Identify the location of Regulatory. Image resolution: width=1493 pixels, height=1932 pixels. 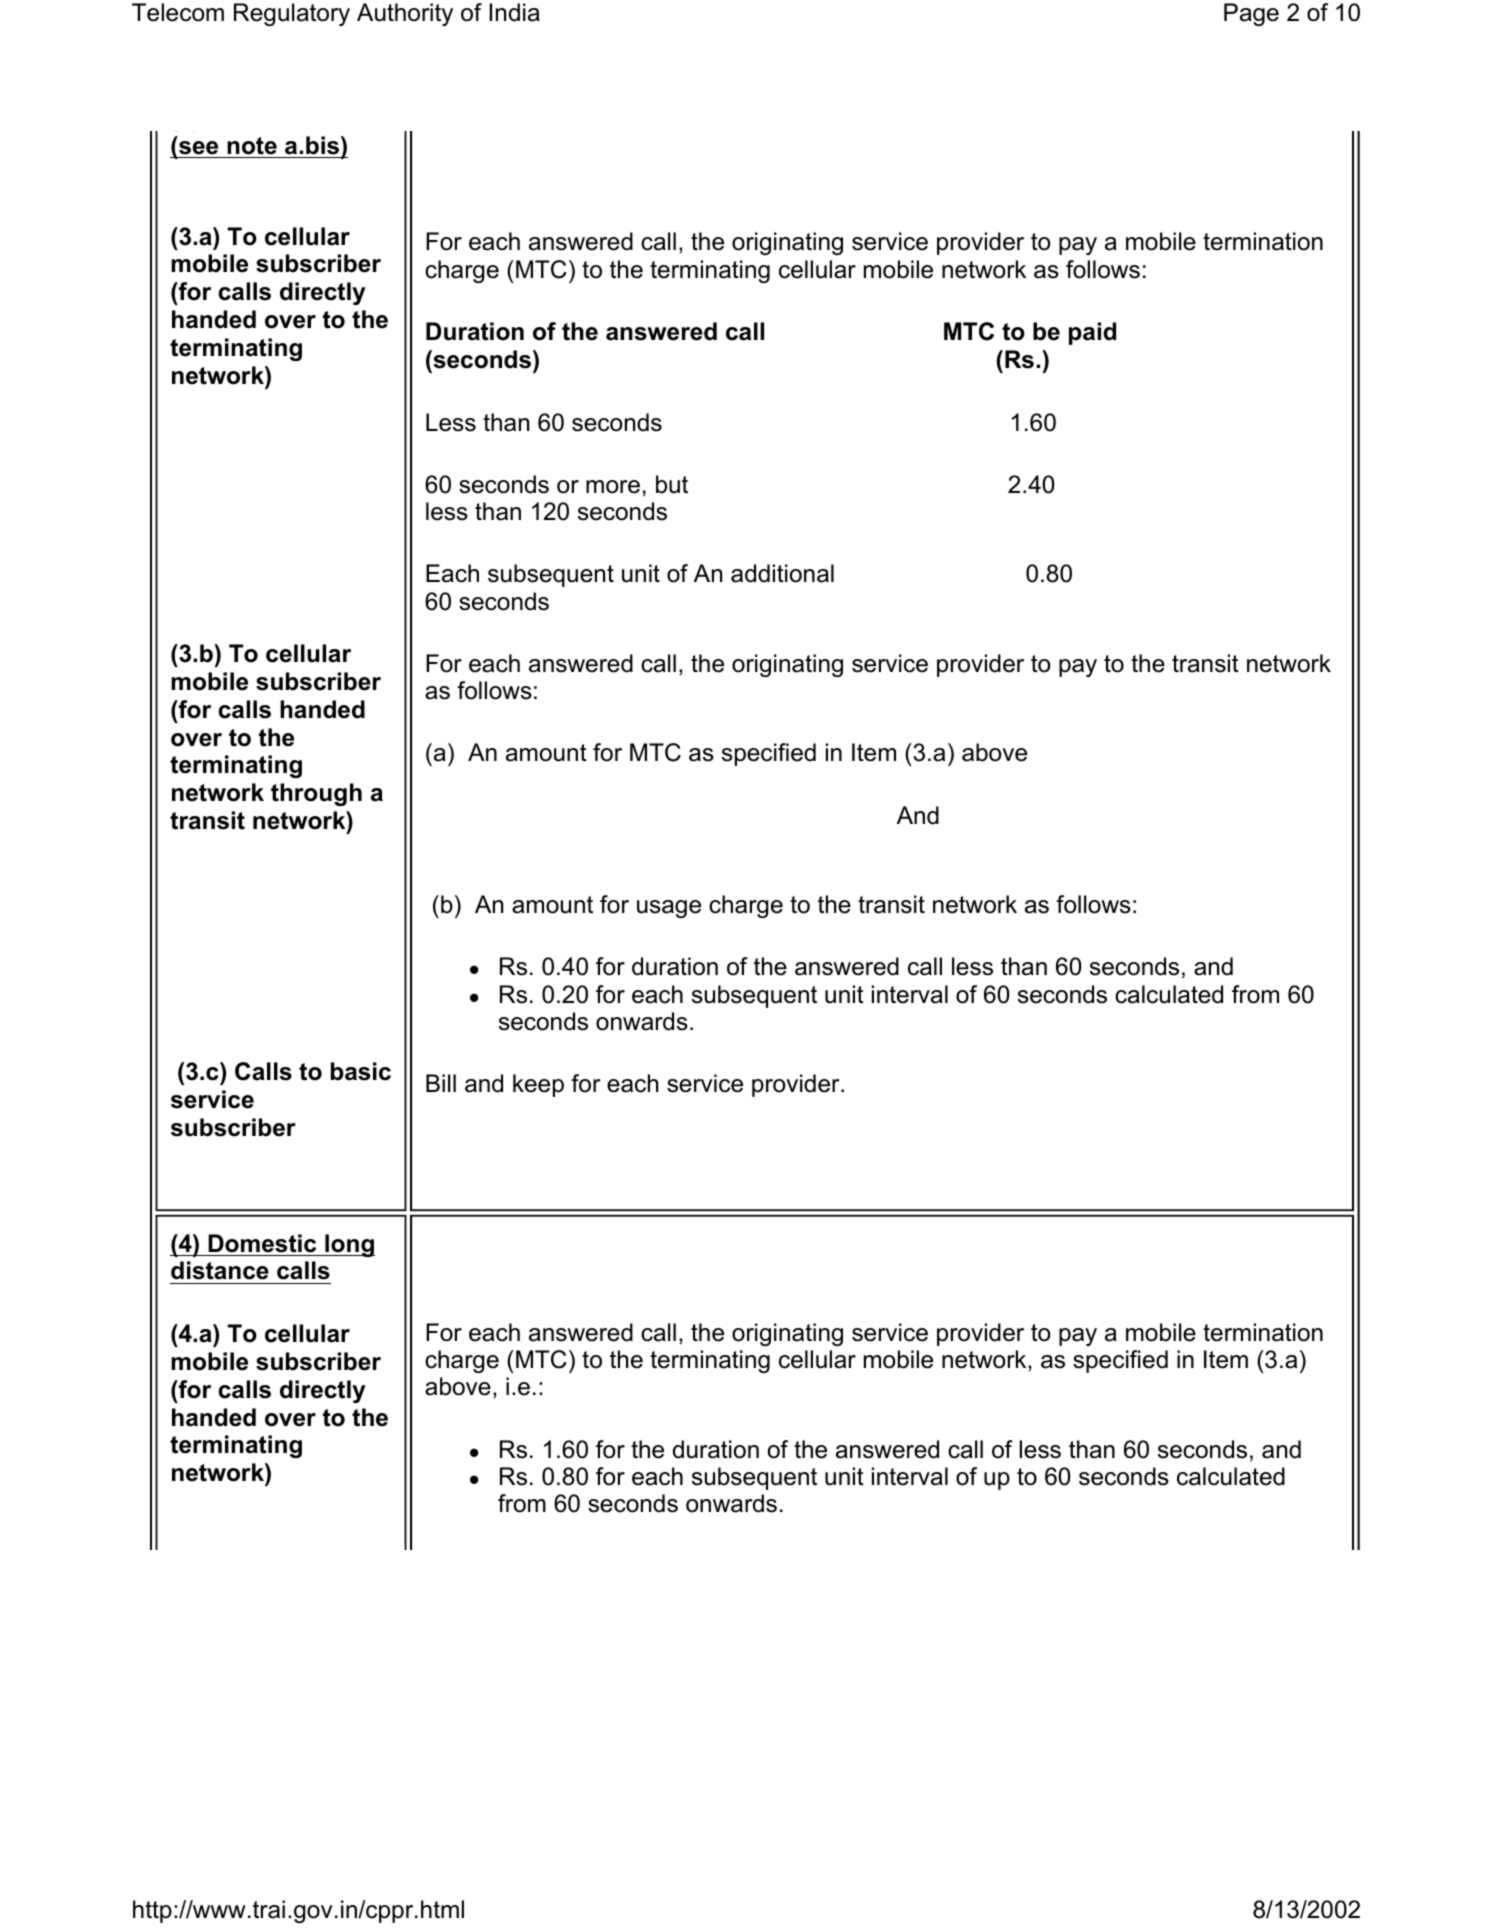
(292, 14).
